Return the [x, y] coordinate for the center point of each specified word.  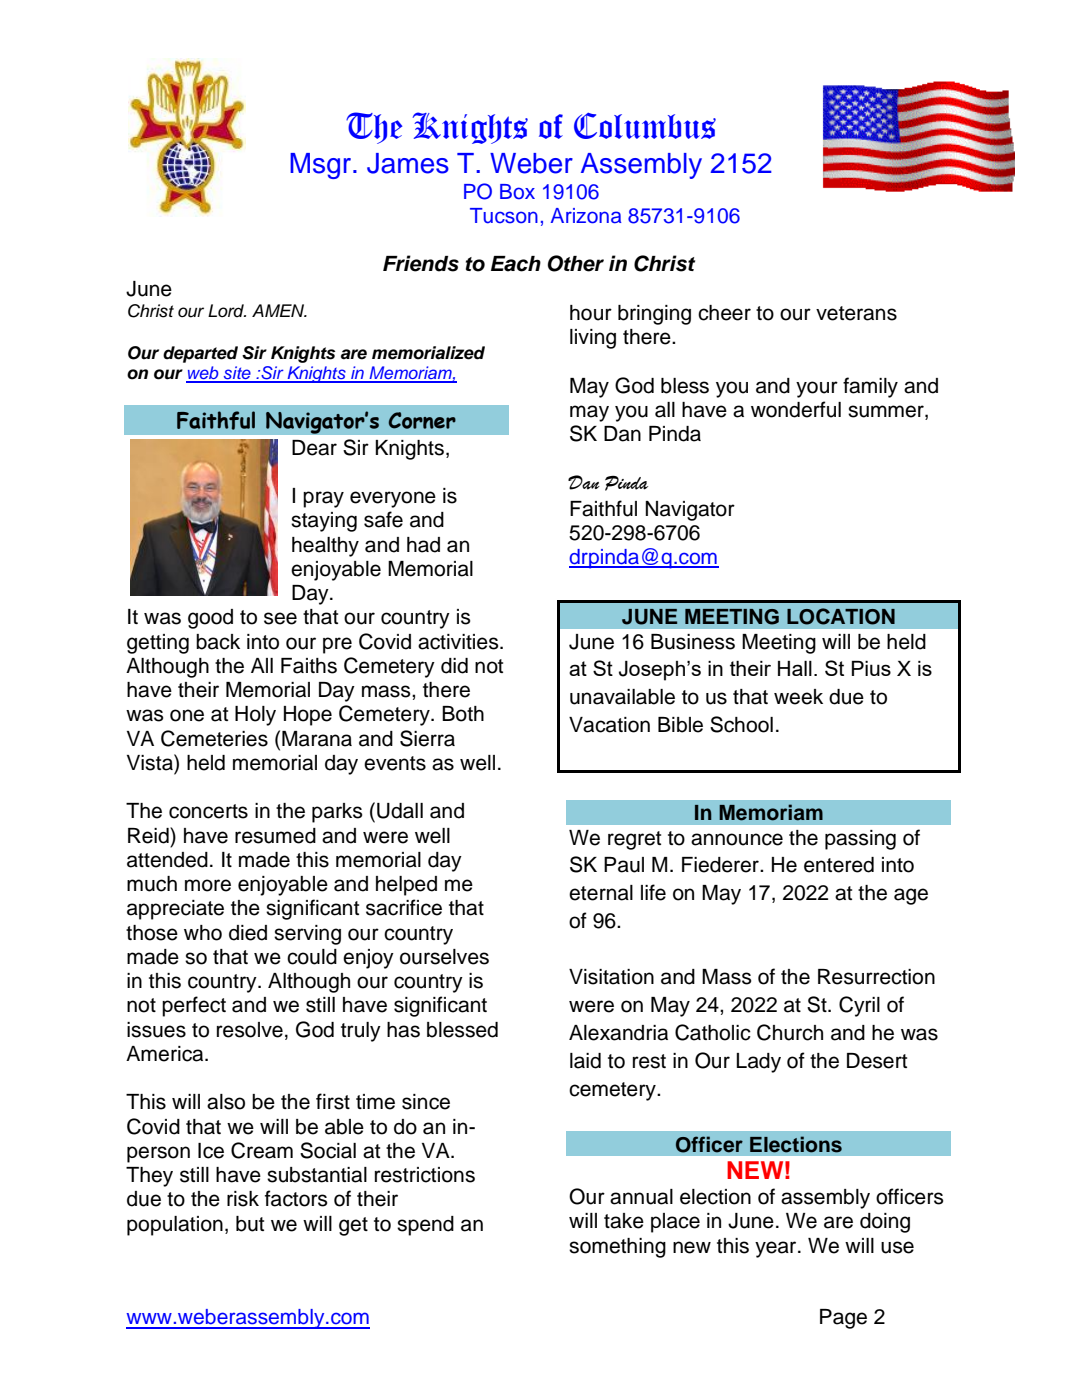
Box [517, 192]
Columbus [645, 126]
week [798, 697]
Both [463, 714]
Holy [255, 716]
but [250, 1224]
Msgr [322, 166]
